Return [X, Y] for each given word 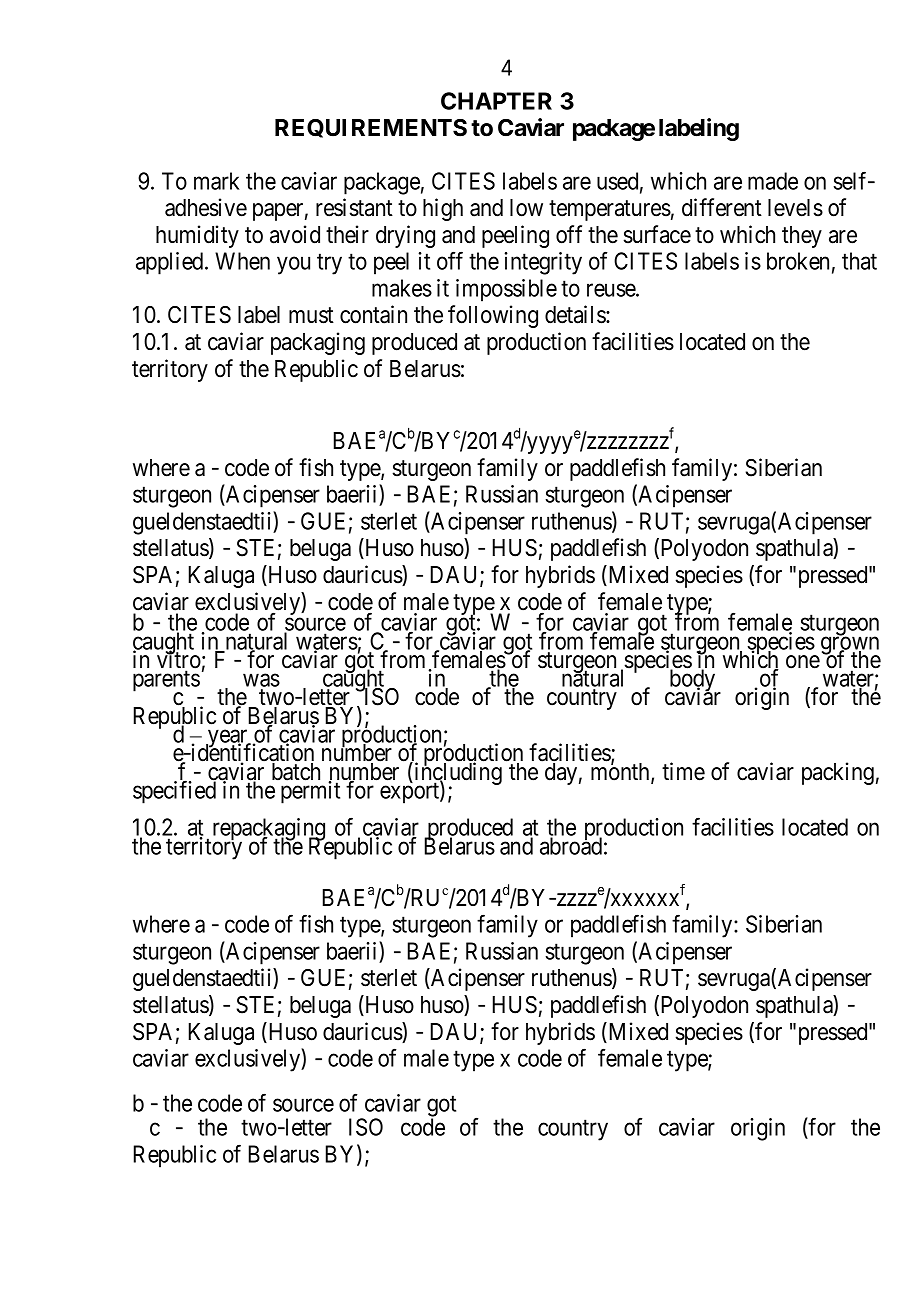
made [773, 181]
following [493, 316]
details [576, 314]
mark [217, 181]
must [311, 315]
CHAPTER [496, 101]
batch [296, 772]
